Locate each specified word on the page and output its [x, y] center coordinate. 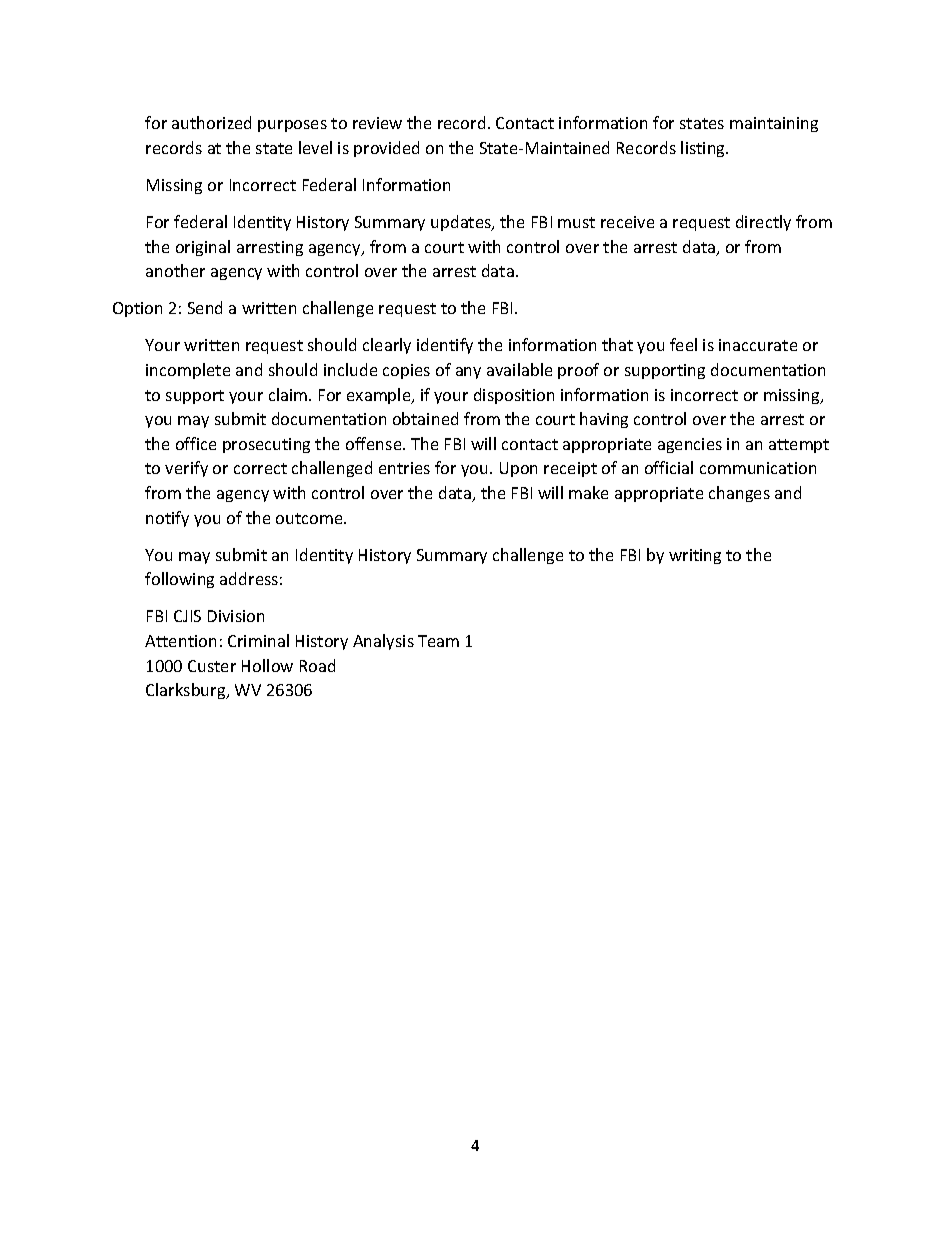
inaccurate [758, 345]
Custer [212, 666]
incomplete [188, 371]
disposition [514, 396]
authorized [211, 122]
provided [386, 149]
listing [704, 149]
